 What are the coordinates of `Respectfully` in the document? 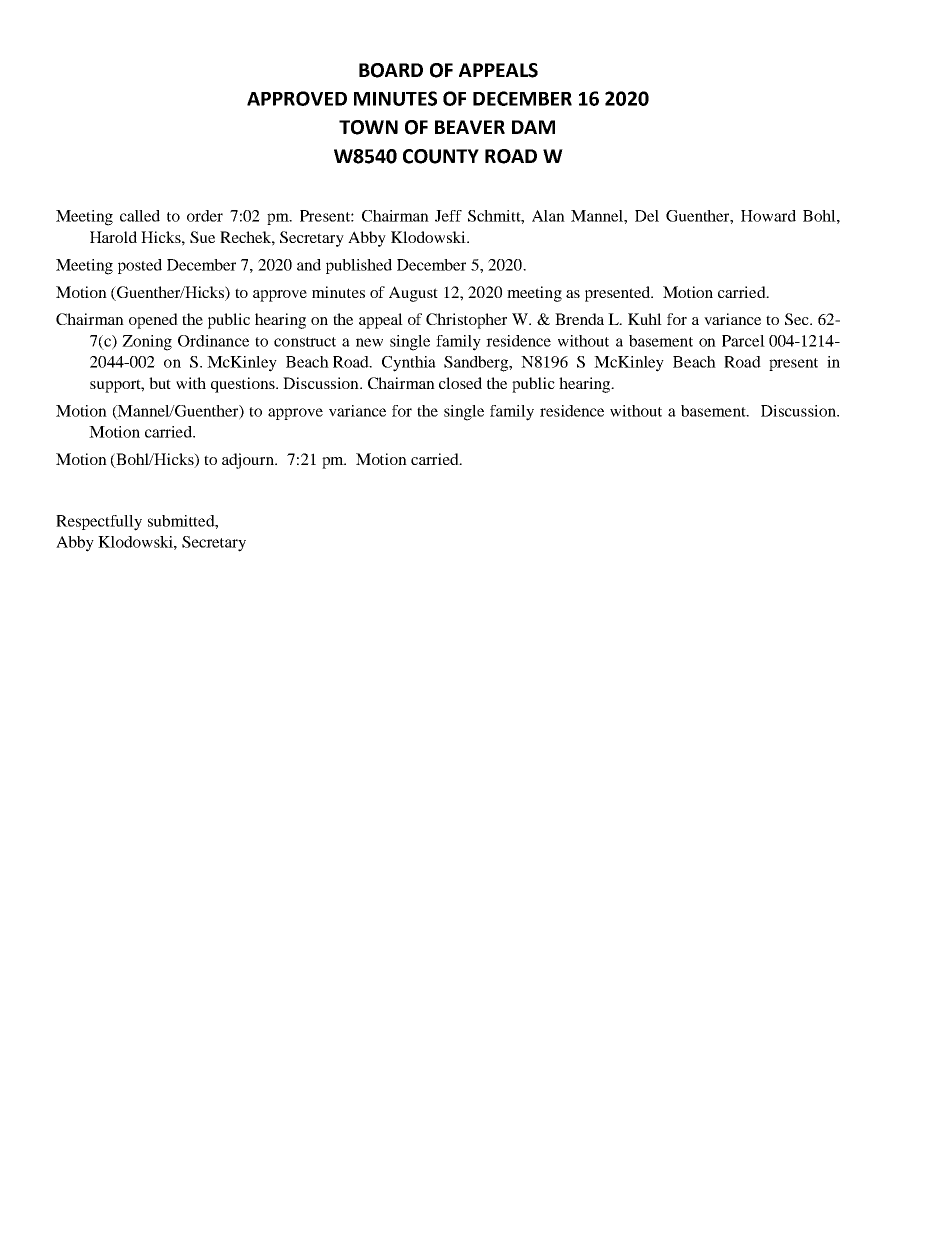 It's located at (99, 523).
